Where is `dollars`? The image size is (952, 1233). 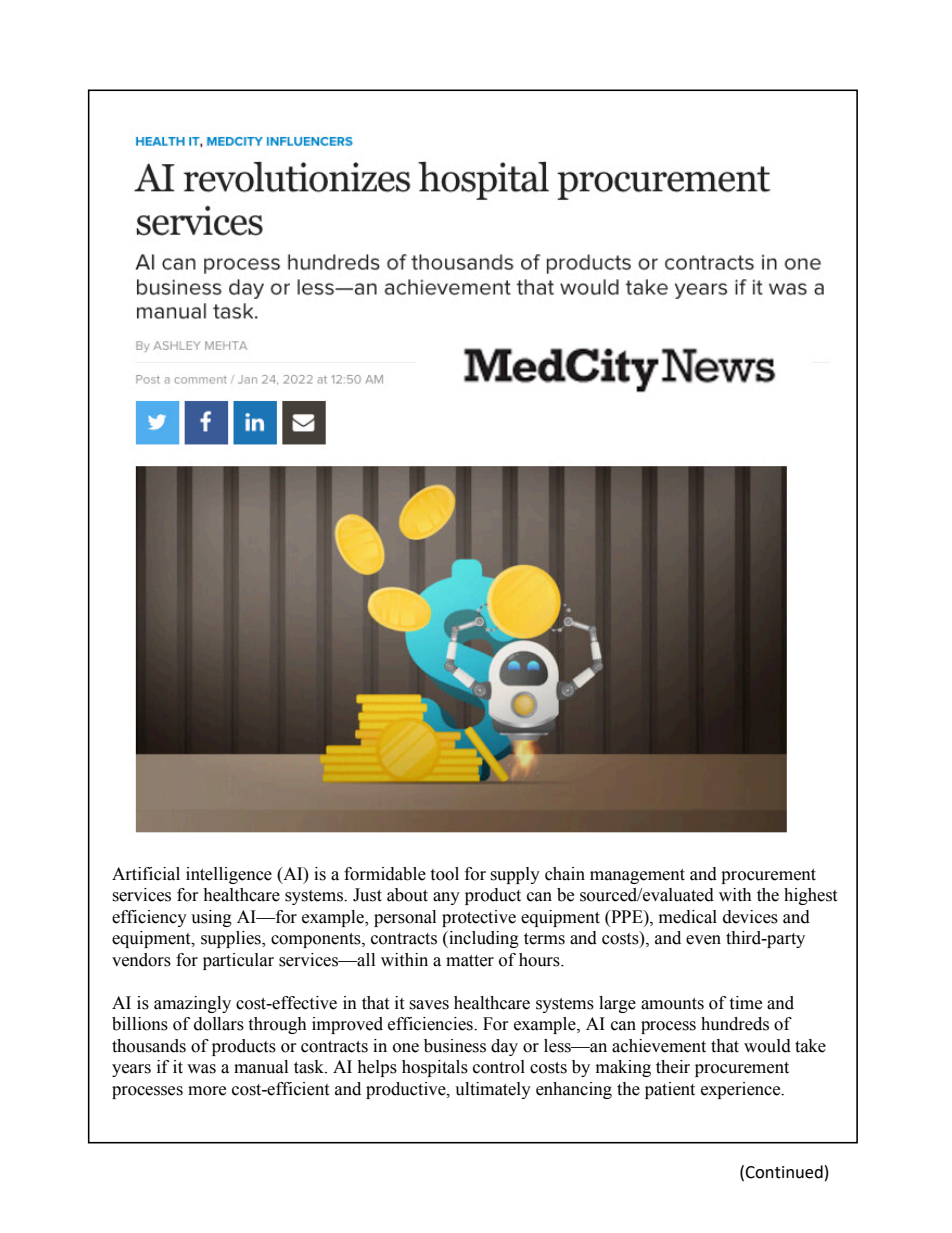 dollars is located at coordinates (219, 1024).
